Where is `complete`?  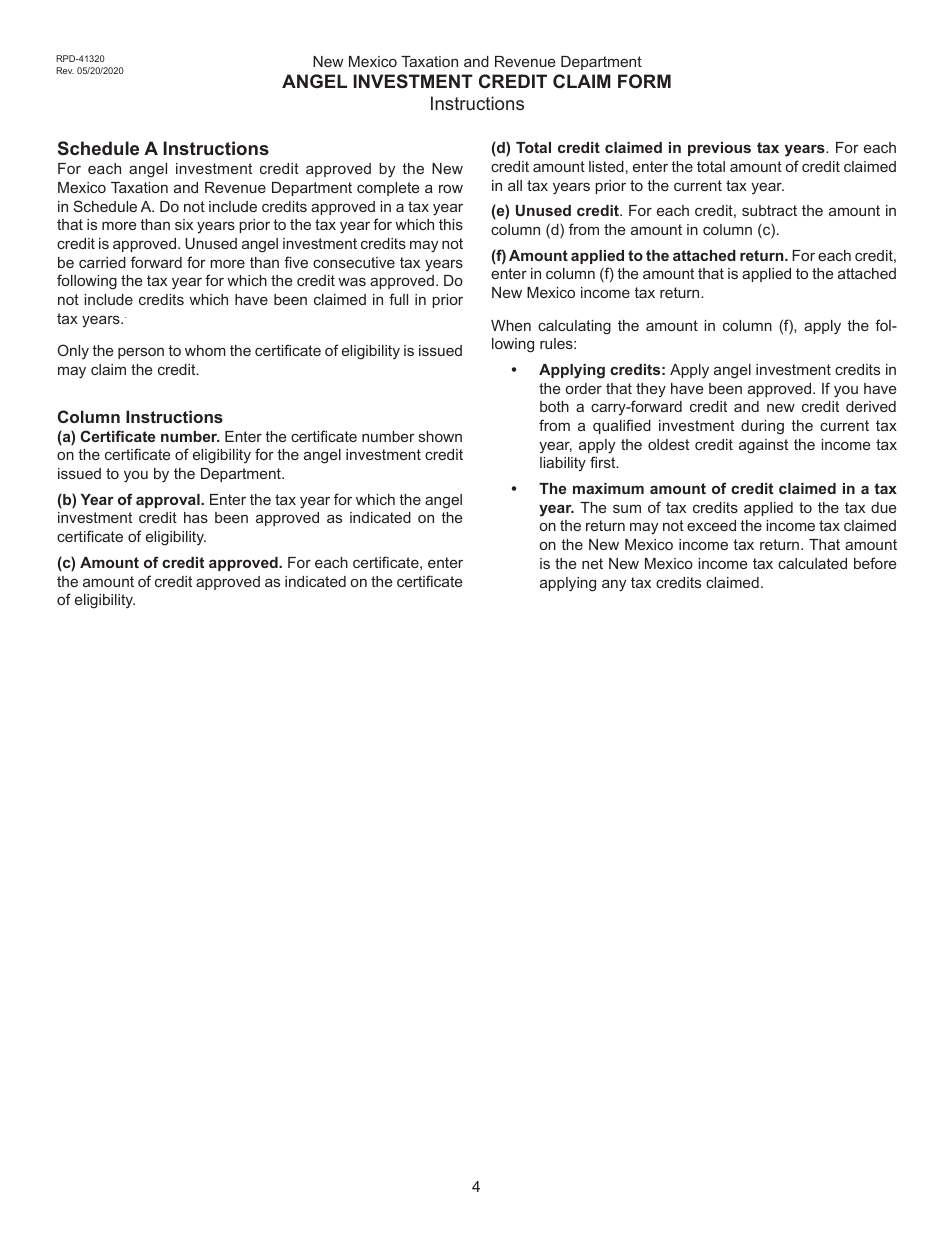
complete is located at coordinates (388, 189).
